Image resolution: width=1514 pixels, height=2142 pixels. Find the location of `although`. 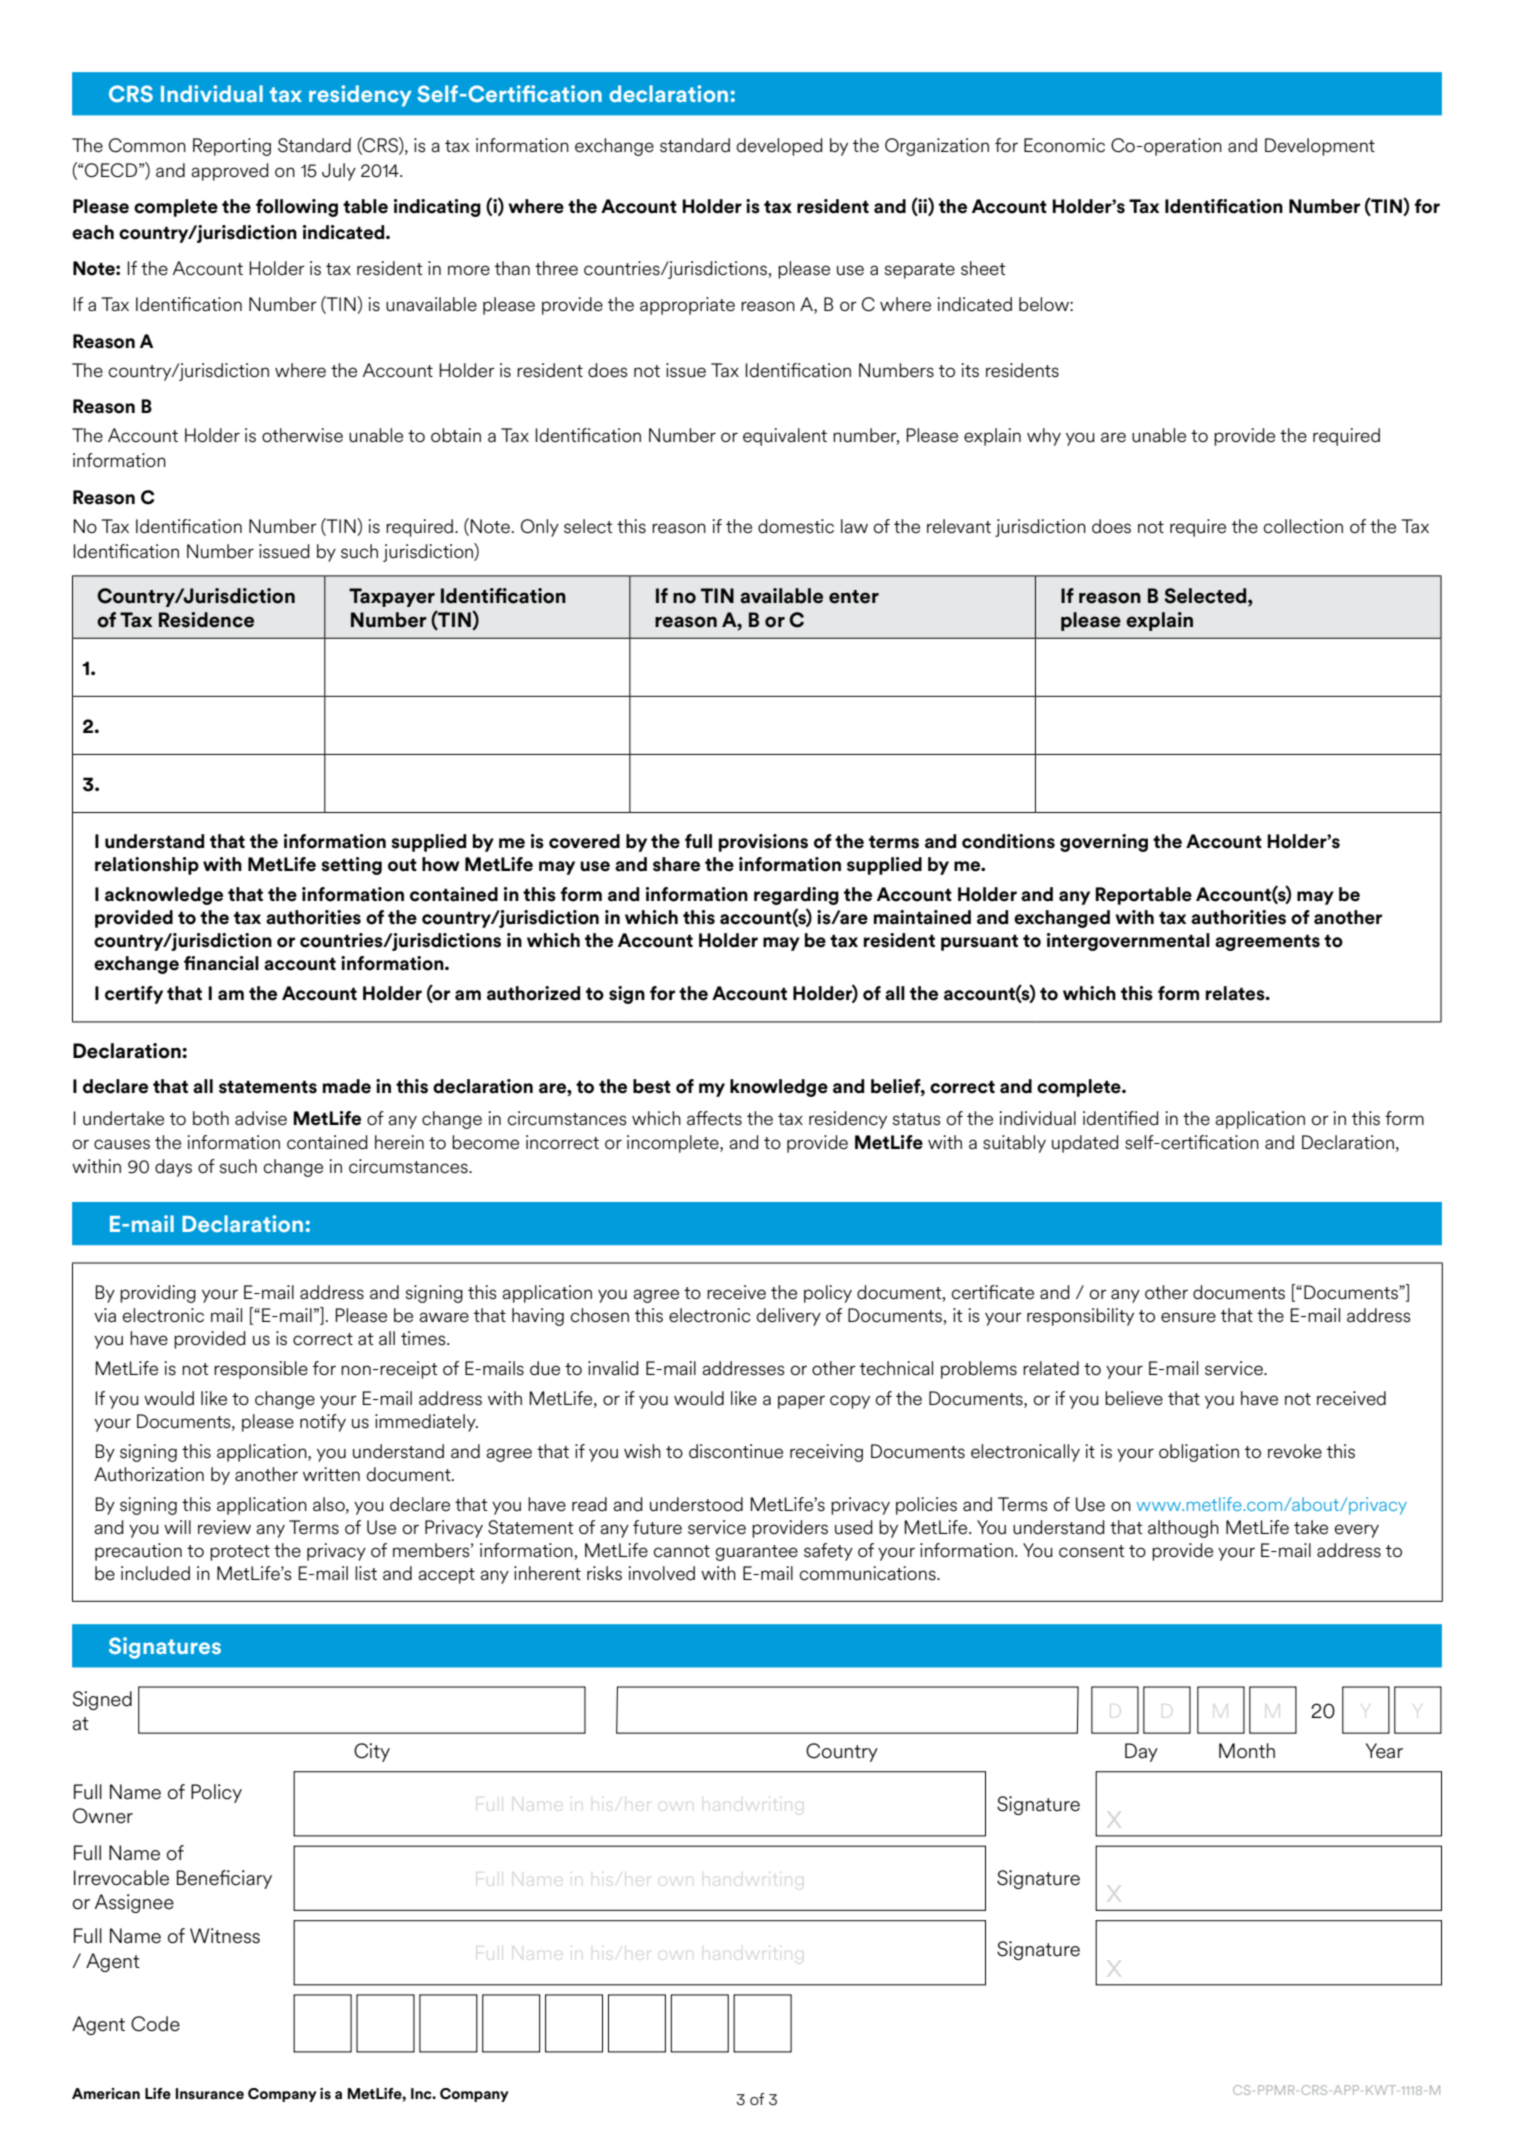

although is located at coordinates (1183, 1529).
